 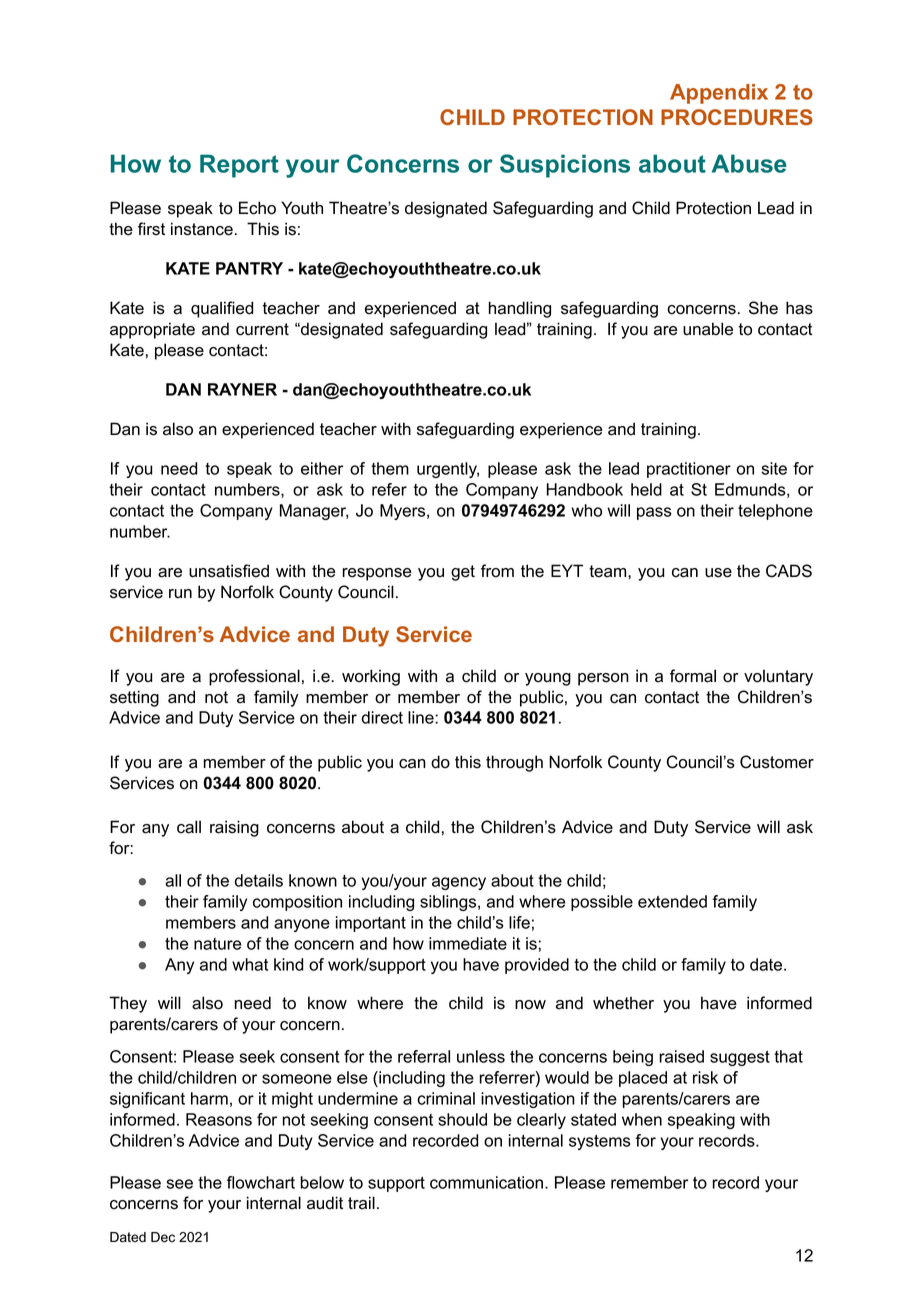 What do you see at coordinates (222, 309) in the screenshot?
I see `qualified` at bounding box center [222, 309].
